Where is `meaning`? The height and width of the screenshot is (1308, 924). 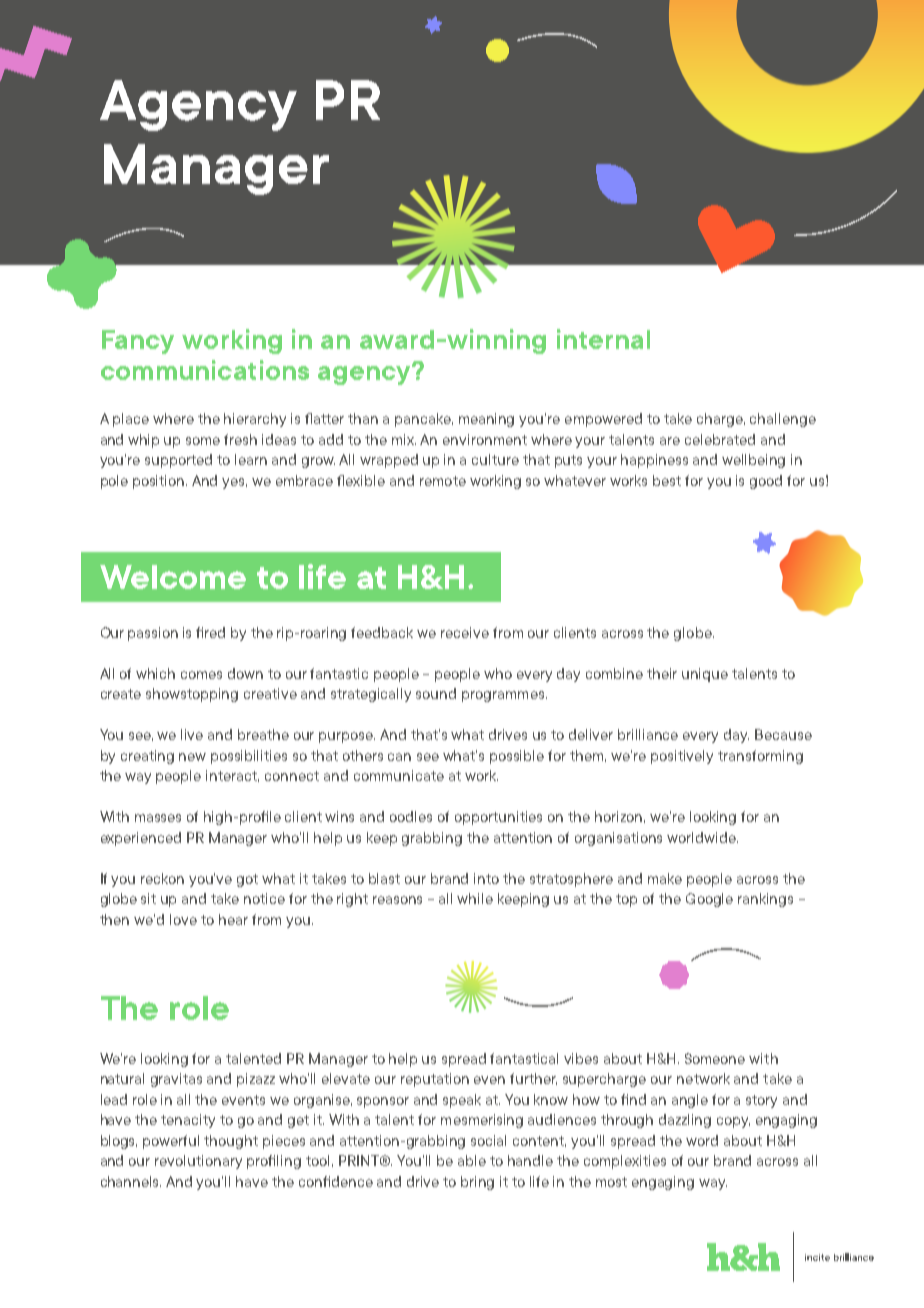 meaning is located at coordinates (486, 420).
